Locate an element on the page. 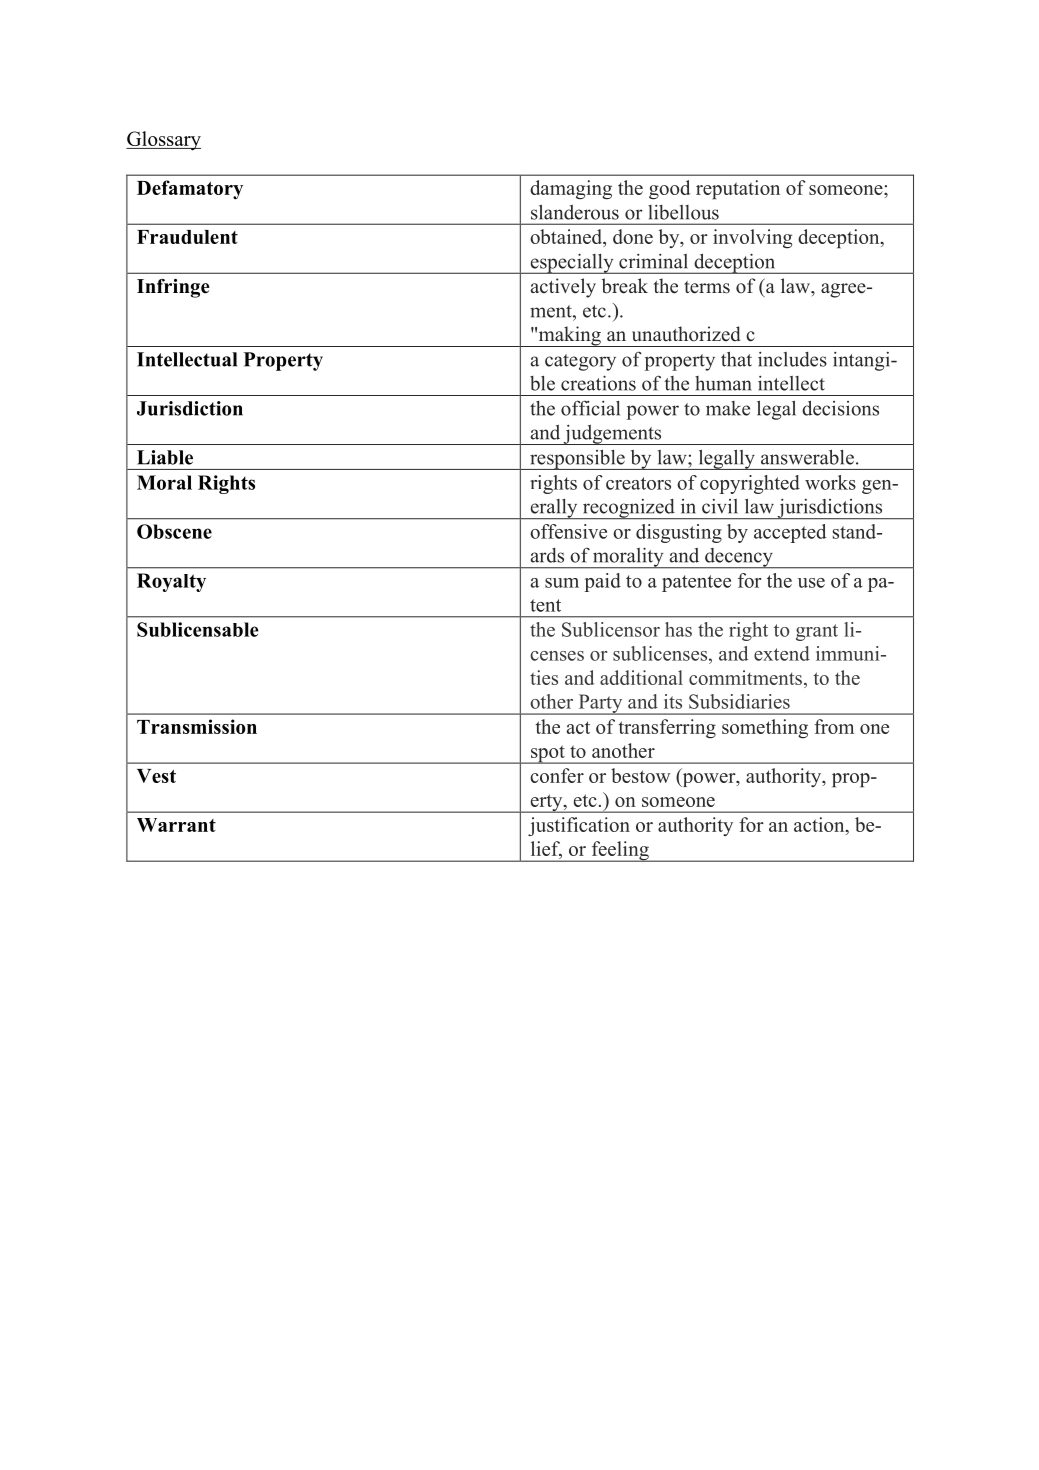  action is located at coordinates (820, 826).
